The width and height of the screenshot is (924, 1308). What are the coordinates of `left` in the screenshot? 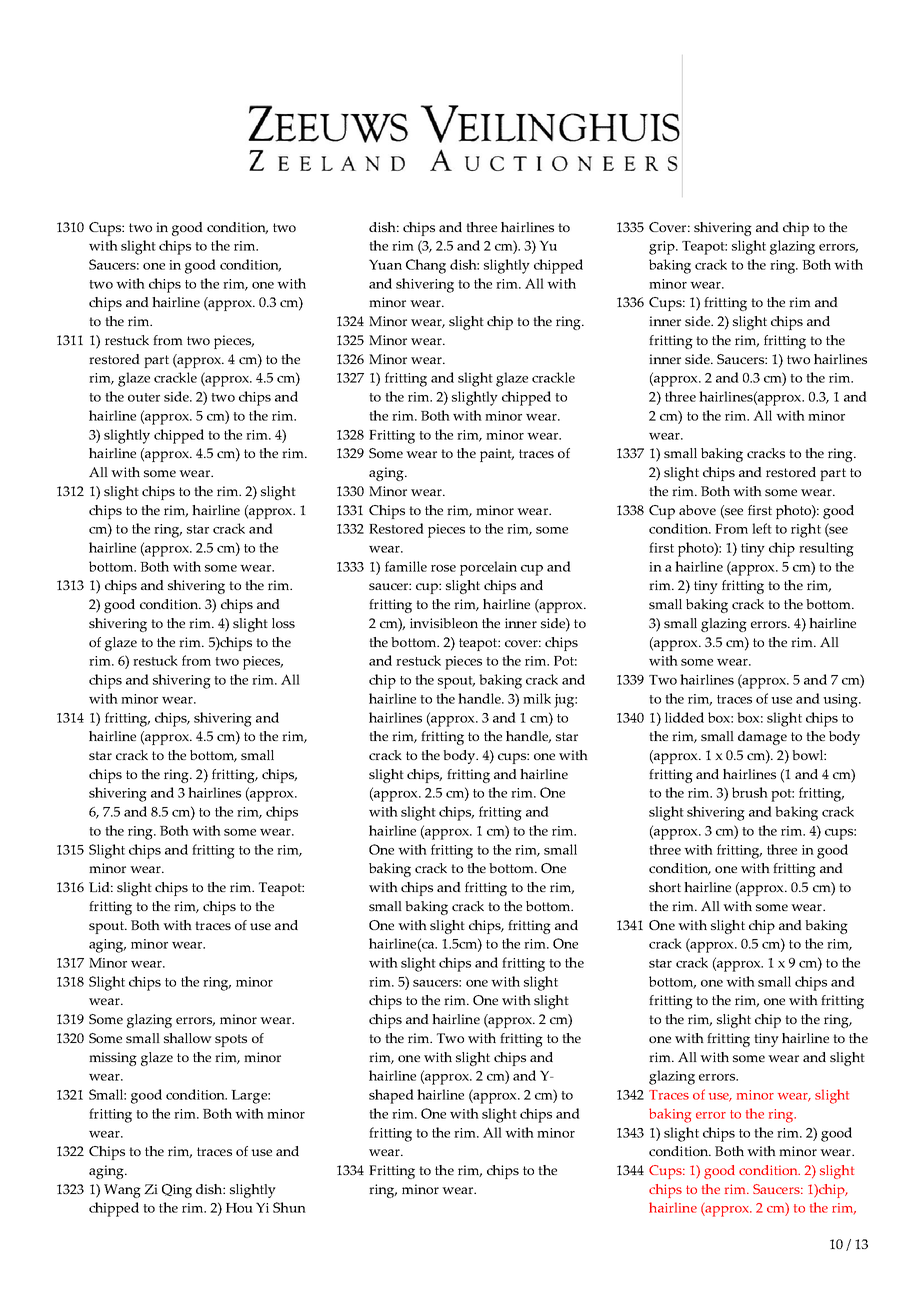 It's located at (762, 528).
